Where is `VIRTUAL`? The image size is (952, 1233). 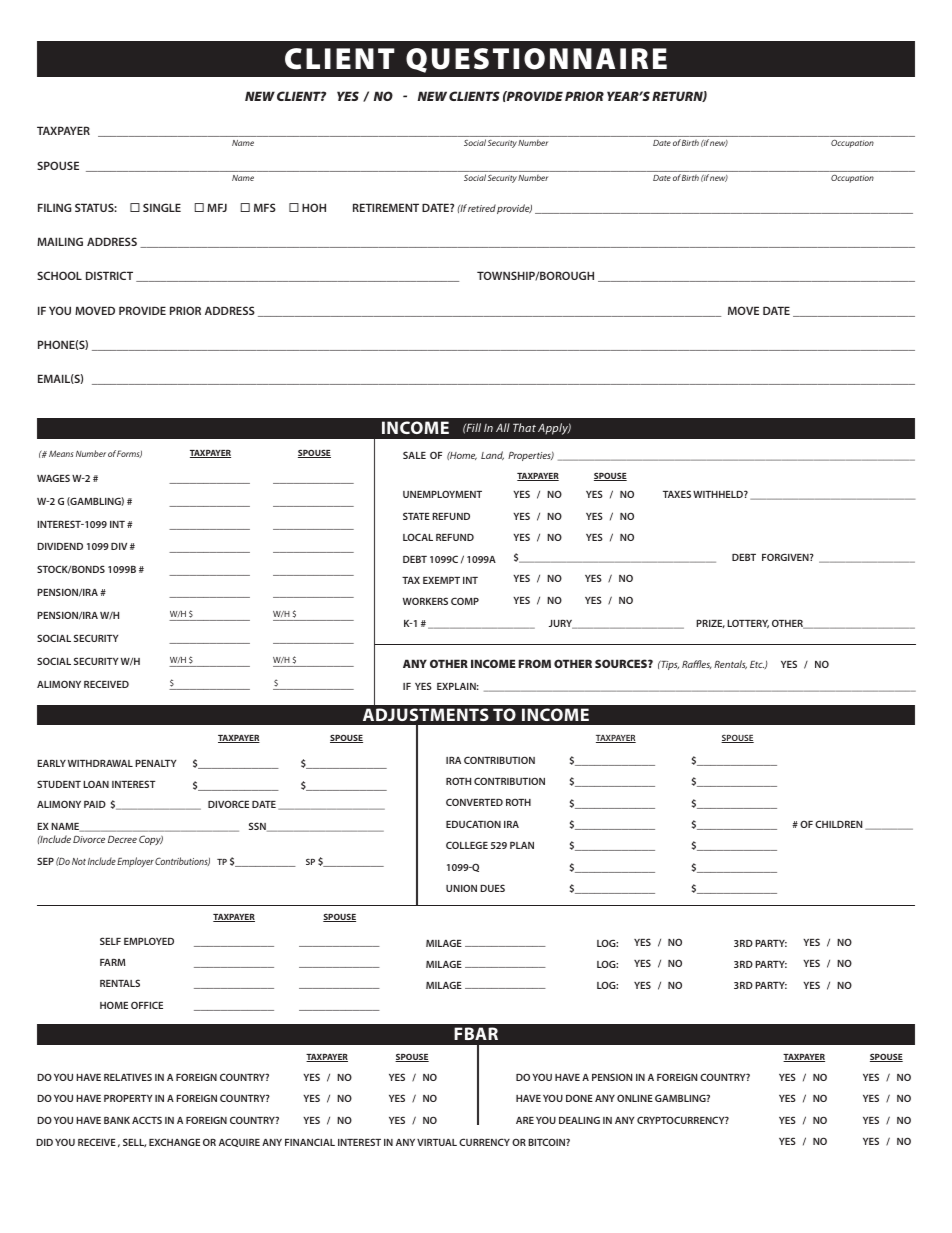
VIRTUAL is located at coordinates (437, 1142).
